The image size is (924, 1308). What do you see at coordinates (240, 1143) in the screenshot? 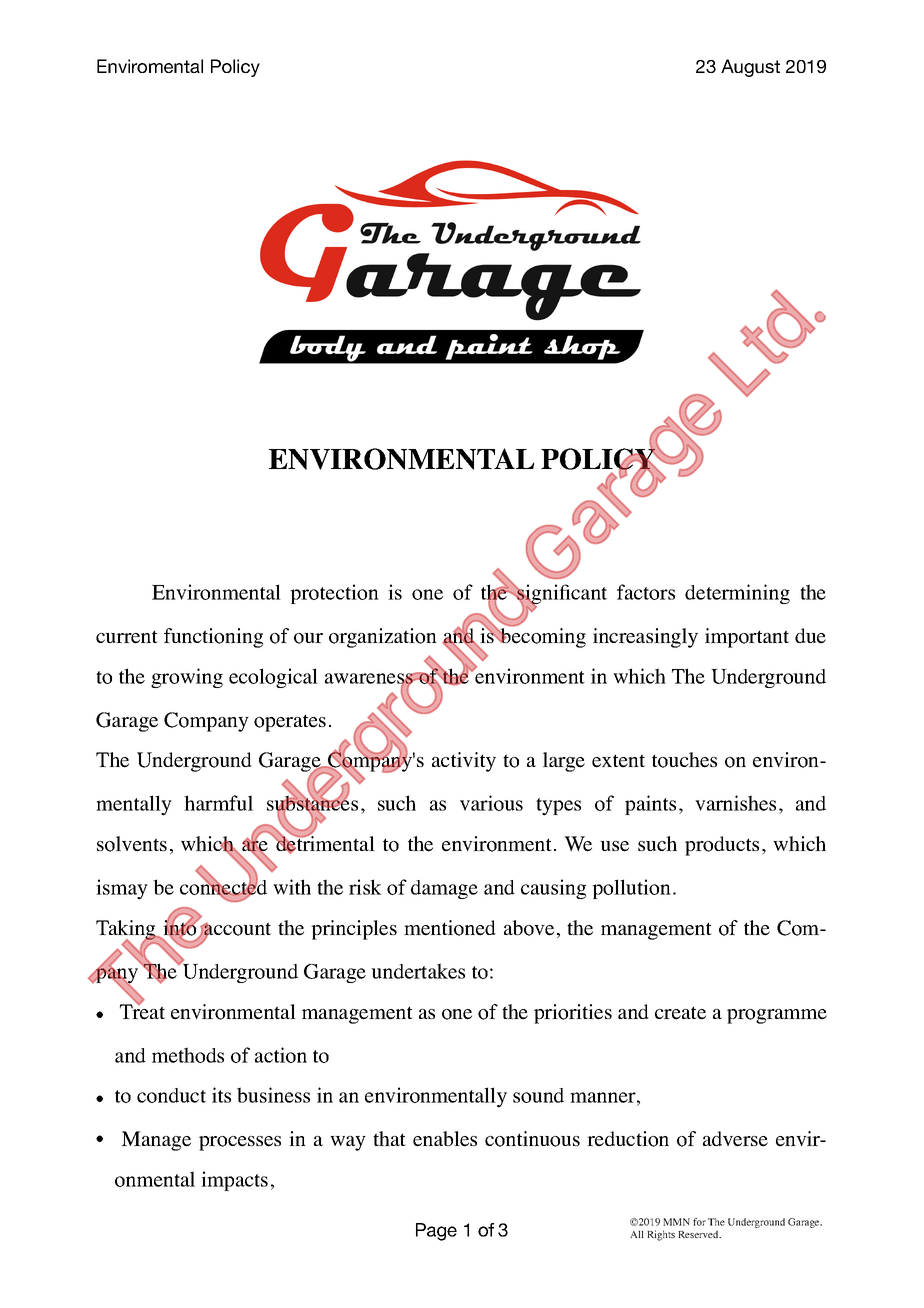
I see `processes` at bounding box center [240, 1143].
